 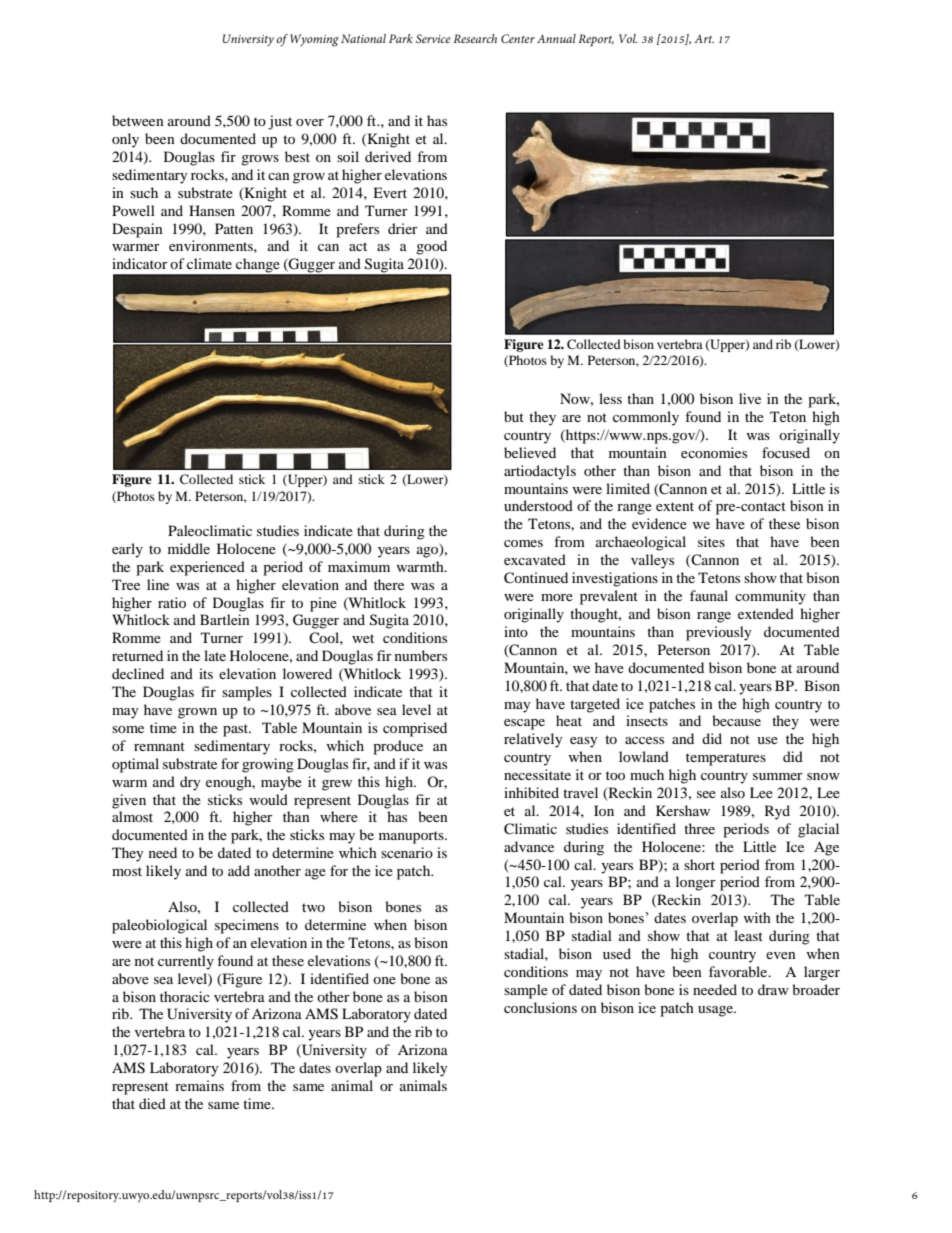 What do you see at coordinates (207, 568) in the document?
I see `experienced` at bounding box center [207, 568].
